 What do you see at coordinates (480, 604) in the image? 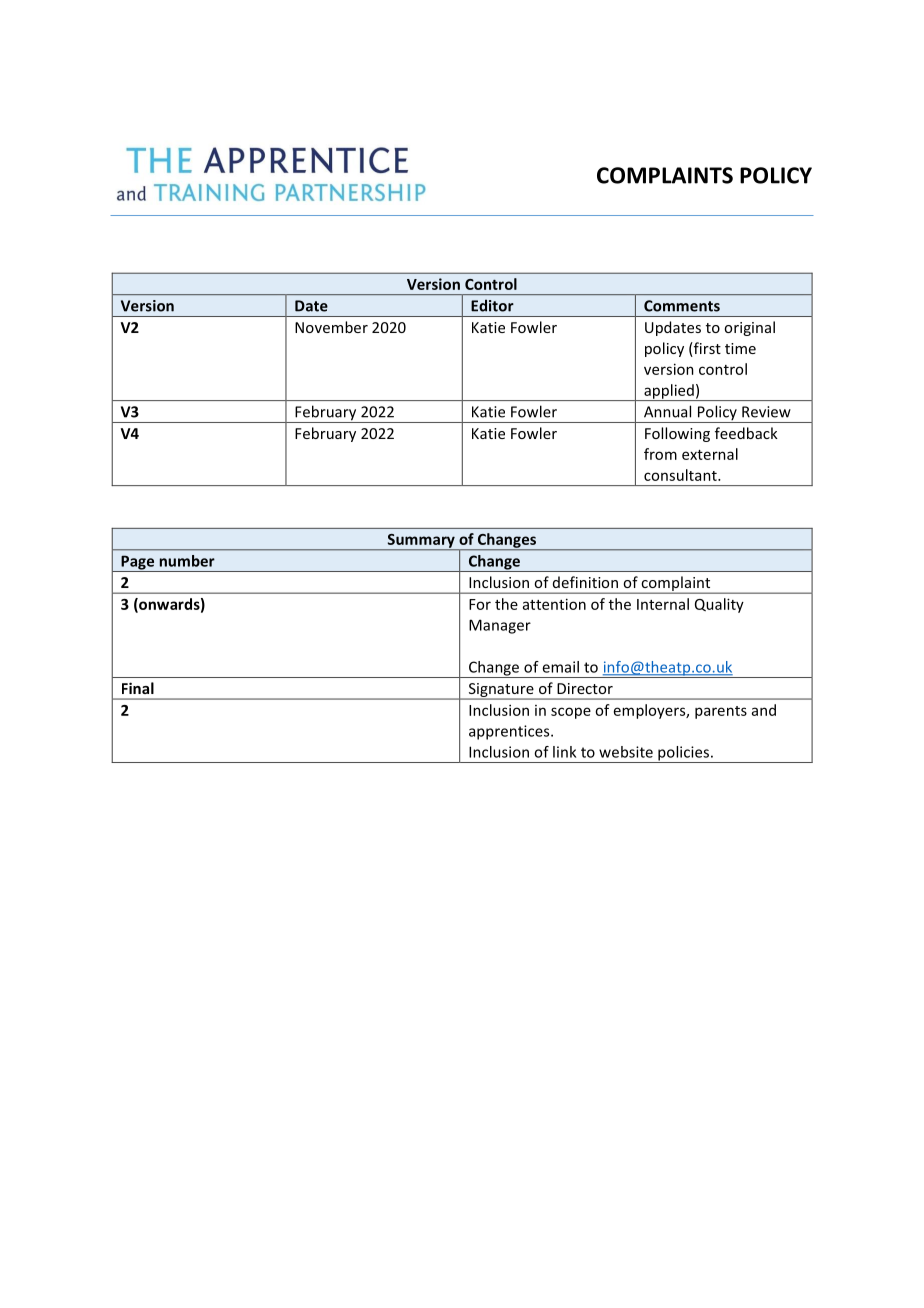
I see `For` at bounding box center [480, 604].
